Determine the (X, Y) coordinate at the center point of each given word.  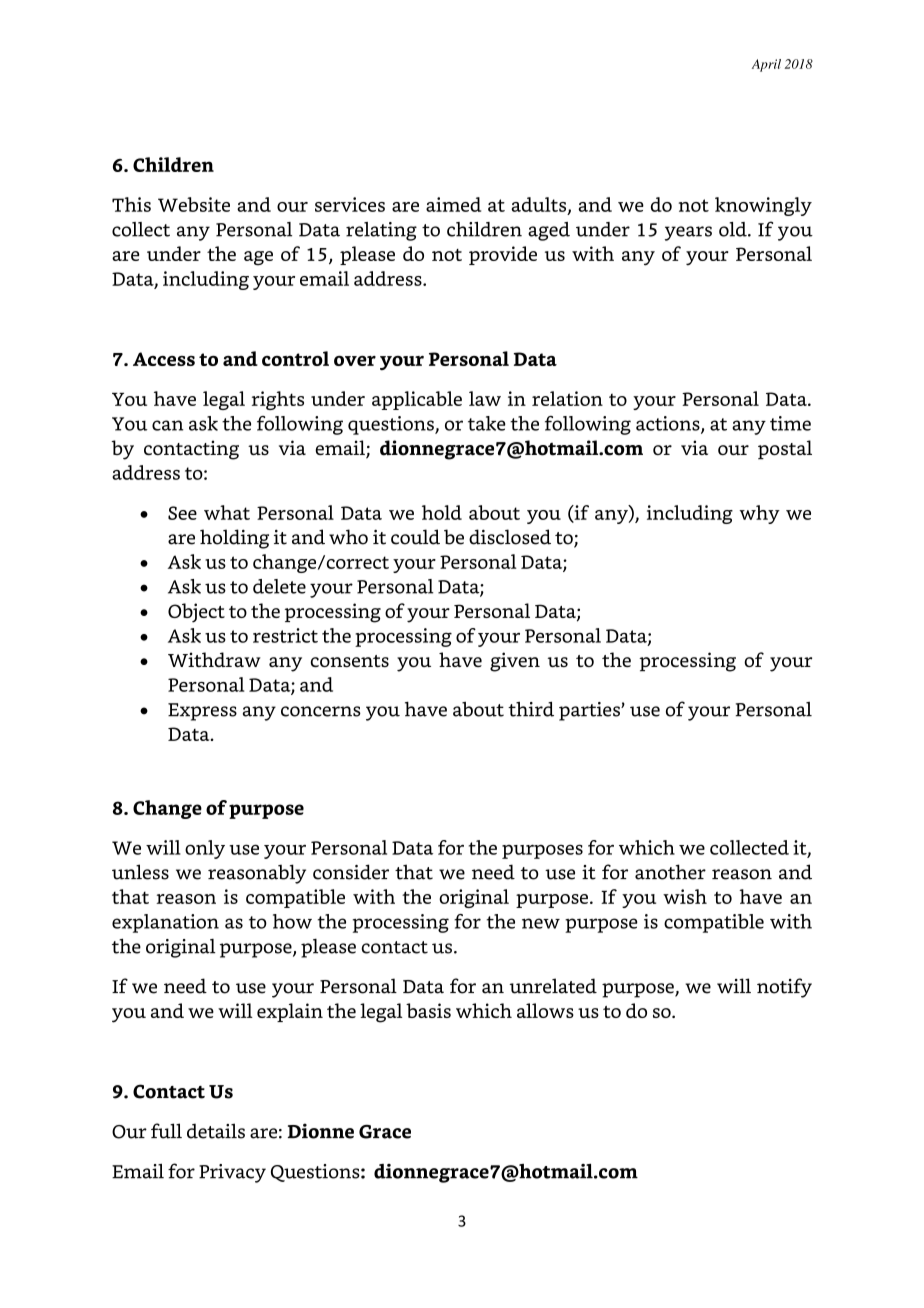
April (766, 65)
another (670, 872)
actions (669, 424)
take (487, 423)
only (205, 849)
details (216, 1131)
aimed (453, 204)
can (167, 425)
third (531, 709)
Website (194, 204)
